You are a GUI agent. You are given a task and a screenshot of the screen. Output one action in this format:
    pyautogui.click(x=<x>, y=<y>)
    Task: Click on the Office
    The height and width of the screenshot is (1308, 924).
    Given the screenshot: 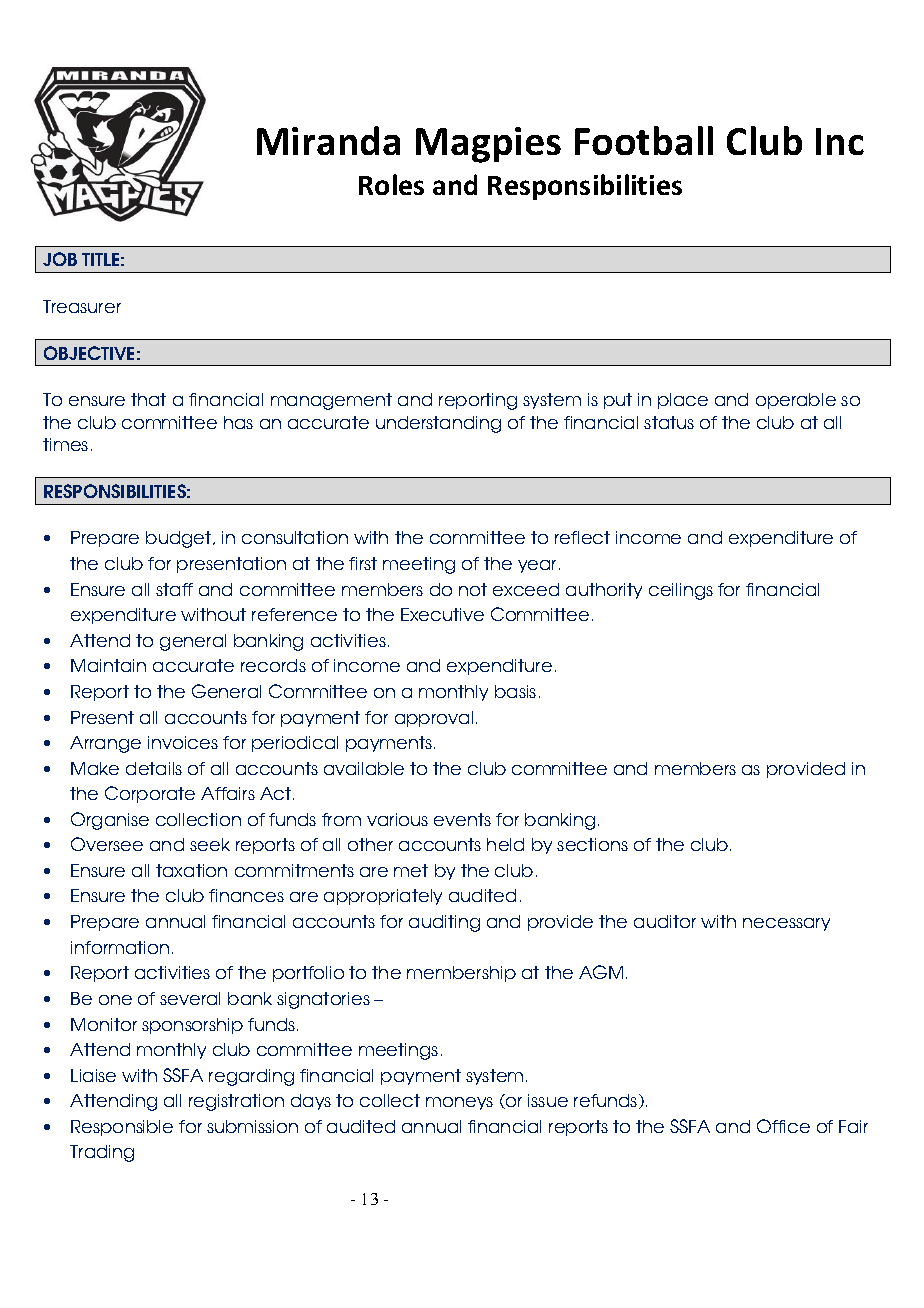 What is the action you would take?
    pyautogui.click(x=783, y=1126)
